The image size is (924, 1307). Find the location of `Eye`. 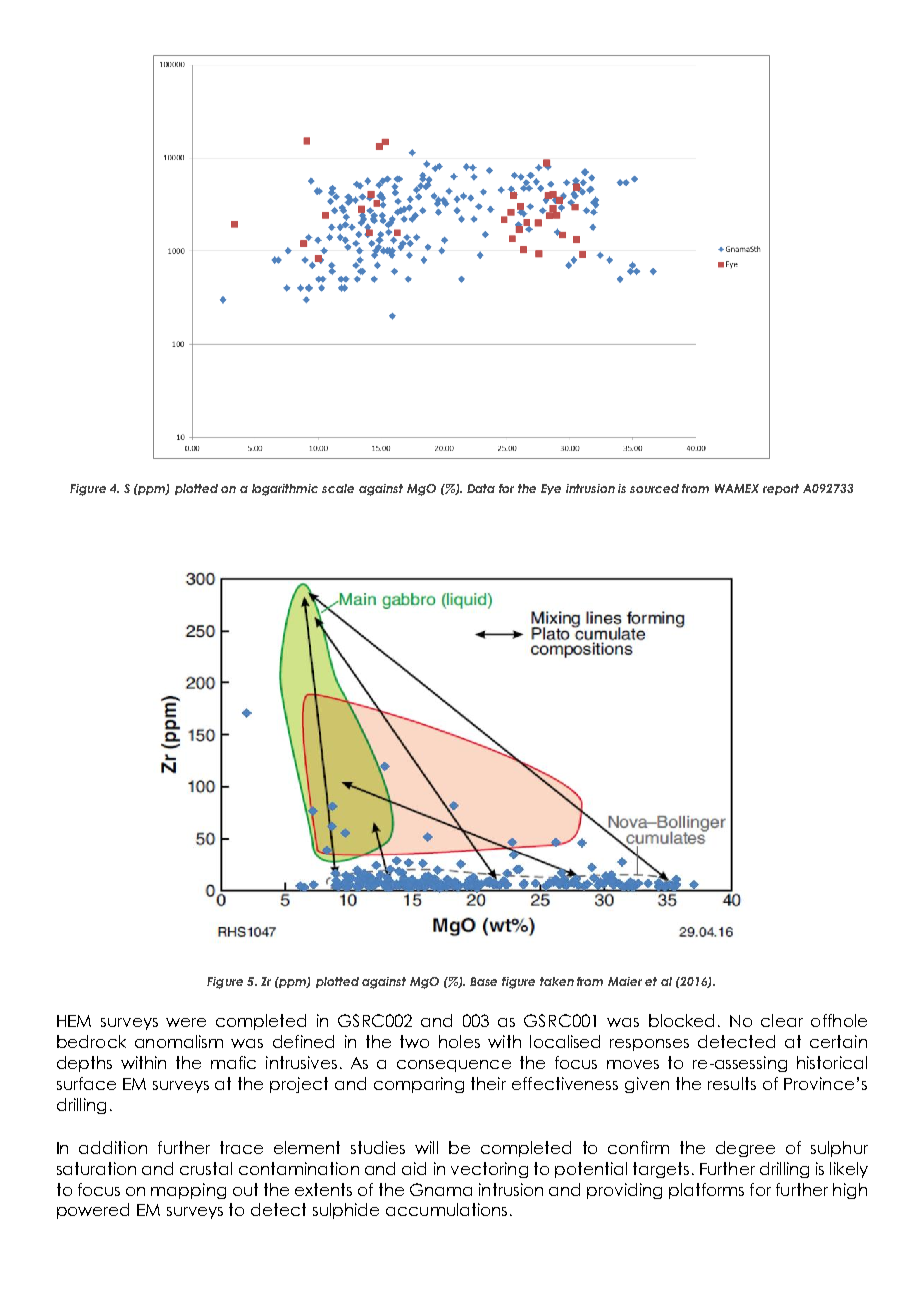

Eye is located at coordinates (551, 489).
